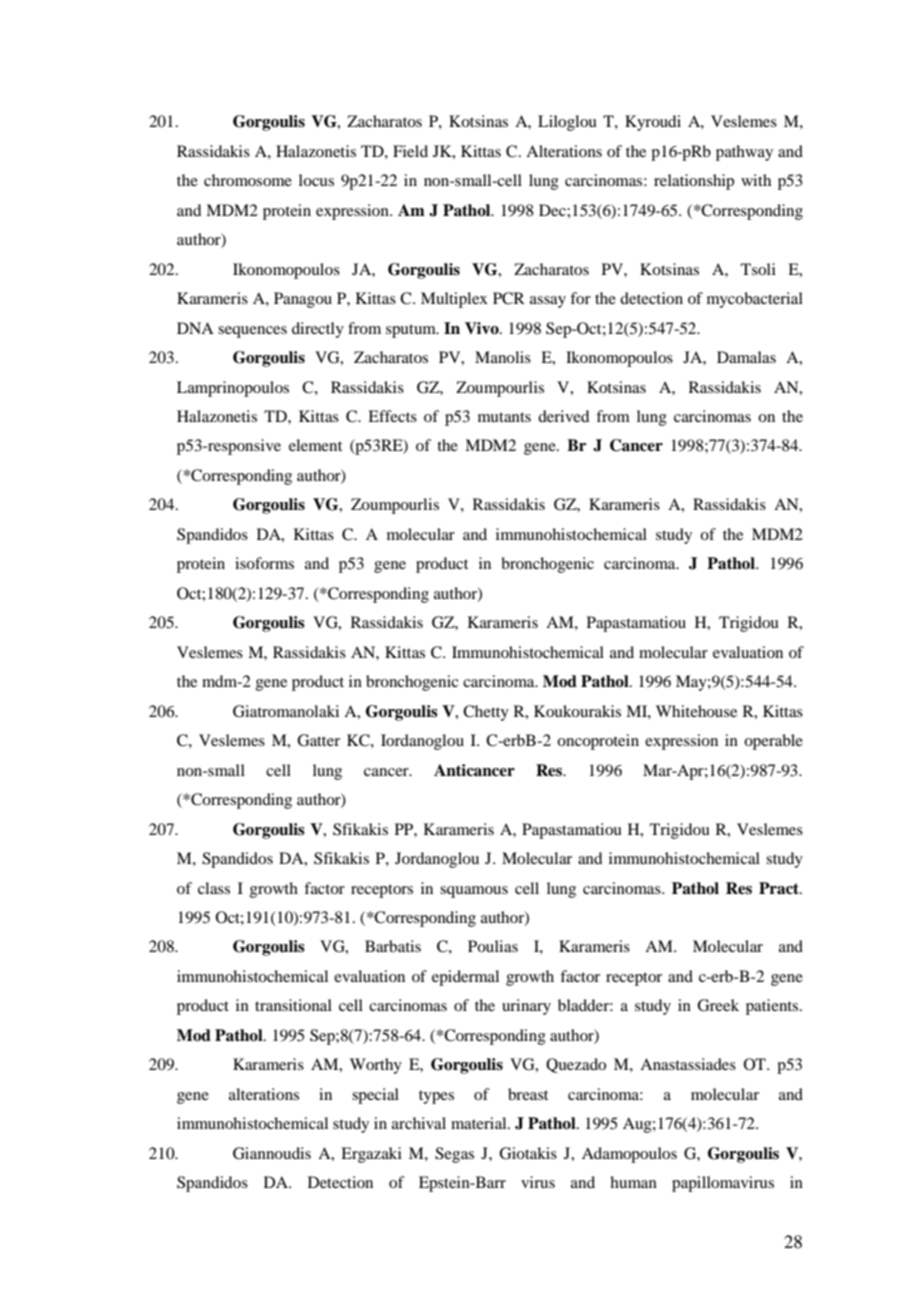  What do you see at coordinates (248, 180) in the document?
I see `chromosome` at bounding box center [248, 180].
